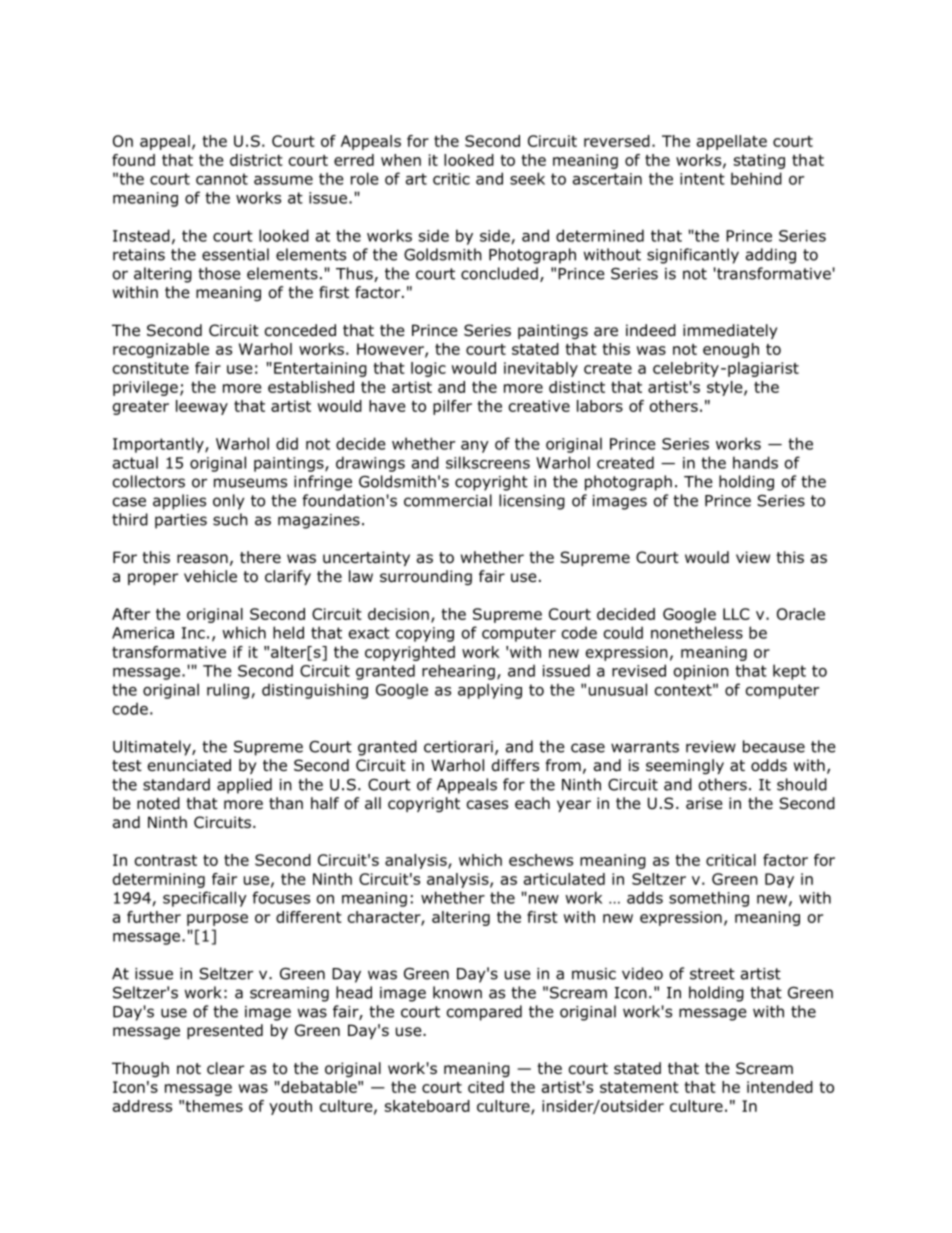 This image has width=952, height=1233. Describe the element at coordinates (475, 447) in the image. I see `any` at that location.
